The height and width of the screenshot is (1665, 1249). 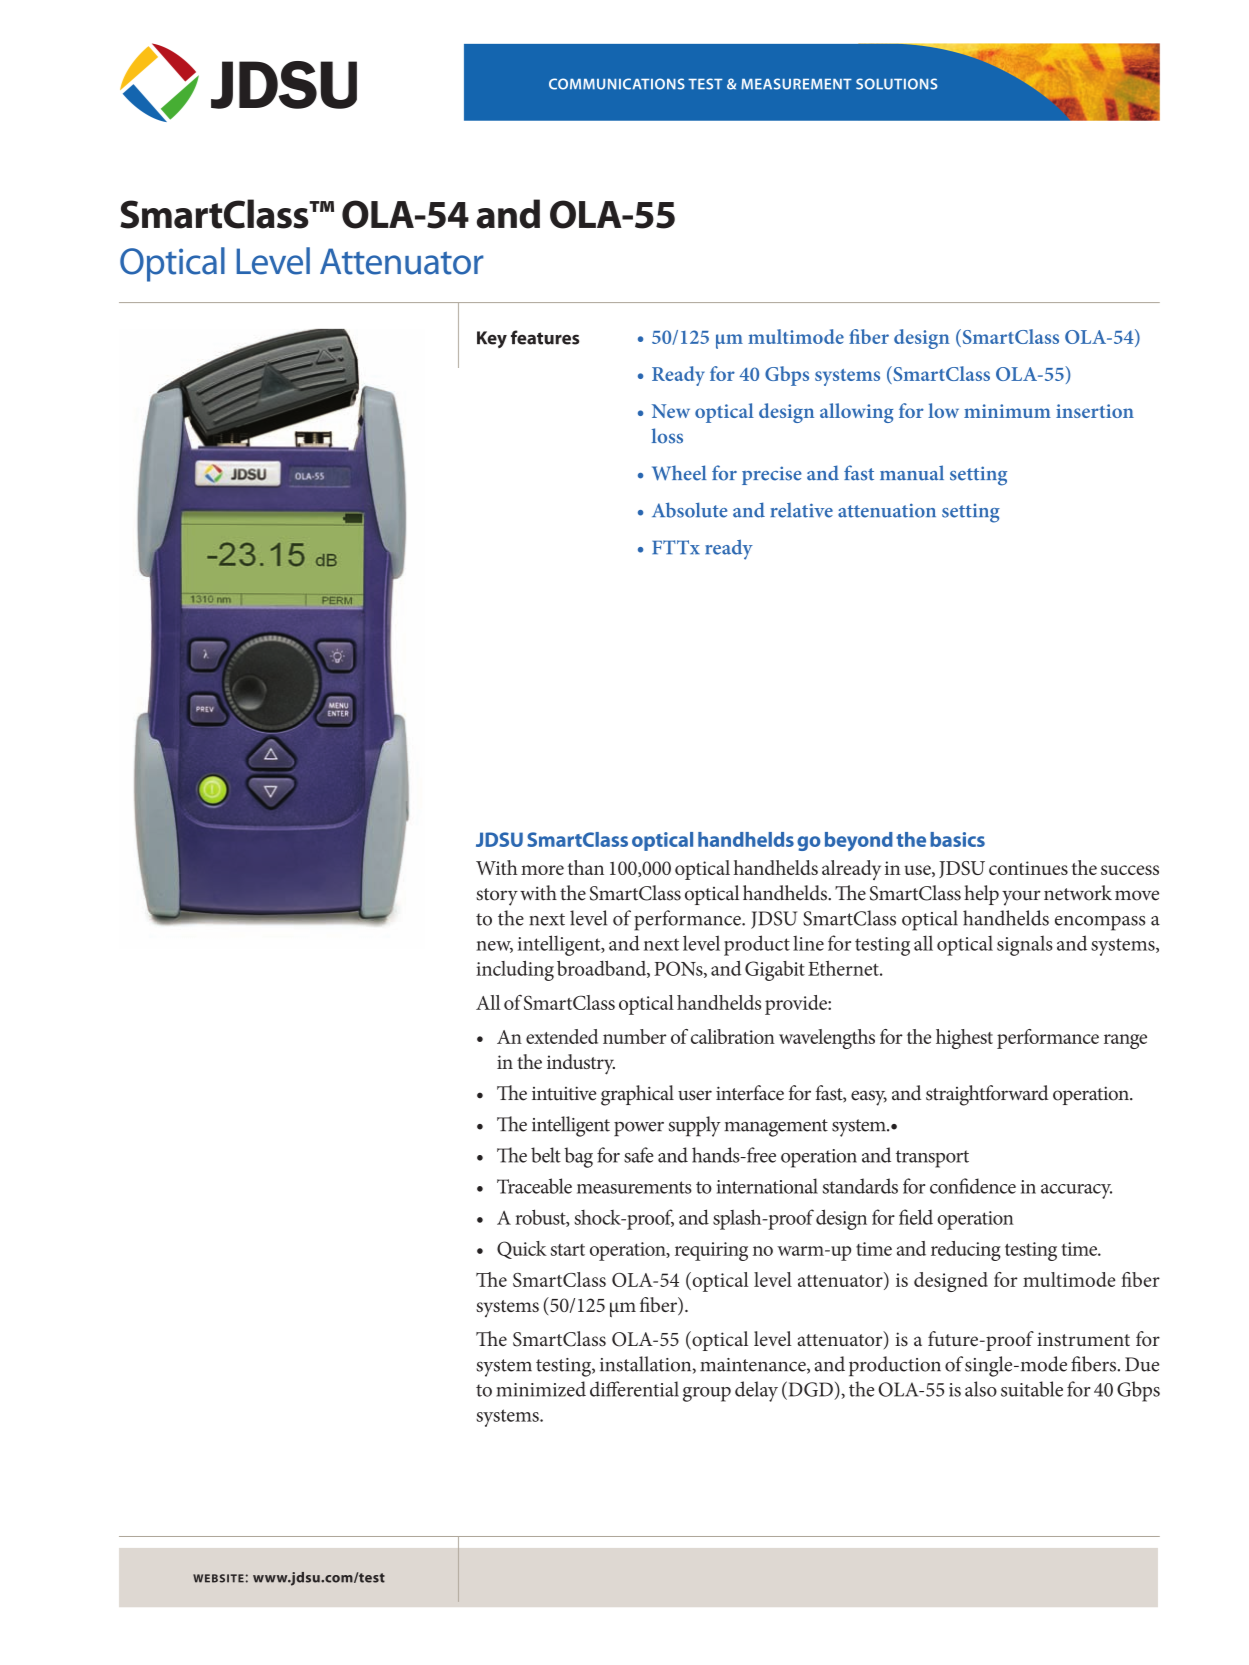 What do you see at coordinates (897, 84) in the screenshot?
I see `SOLUTIONS` at bounding box center [897, 84].
